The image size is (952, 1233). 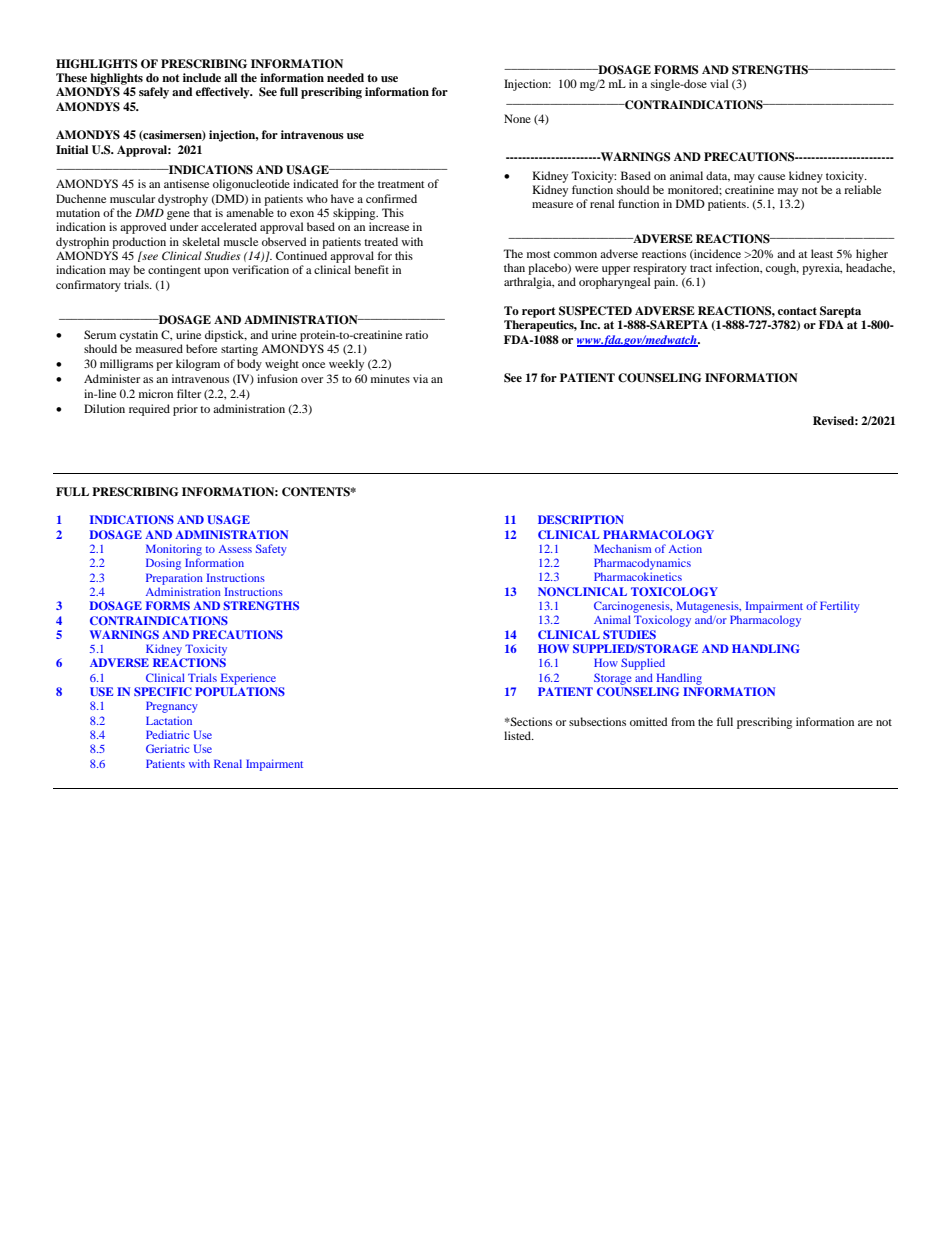 I want to click on minutes, so click(x=390, y=378).
